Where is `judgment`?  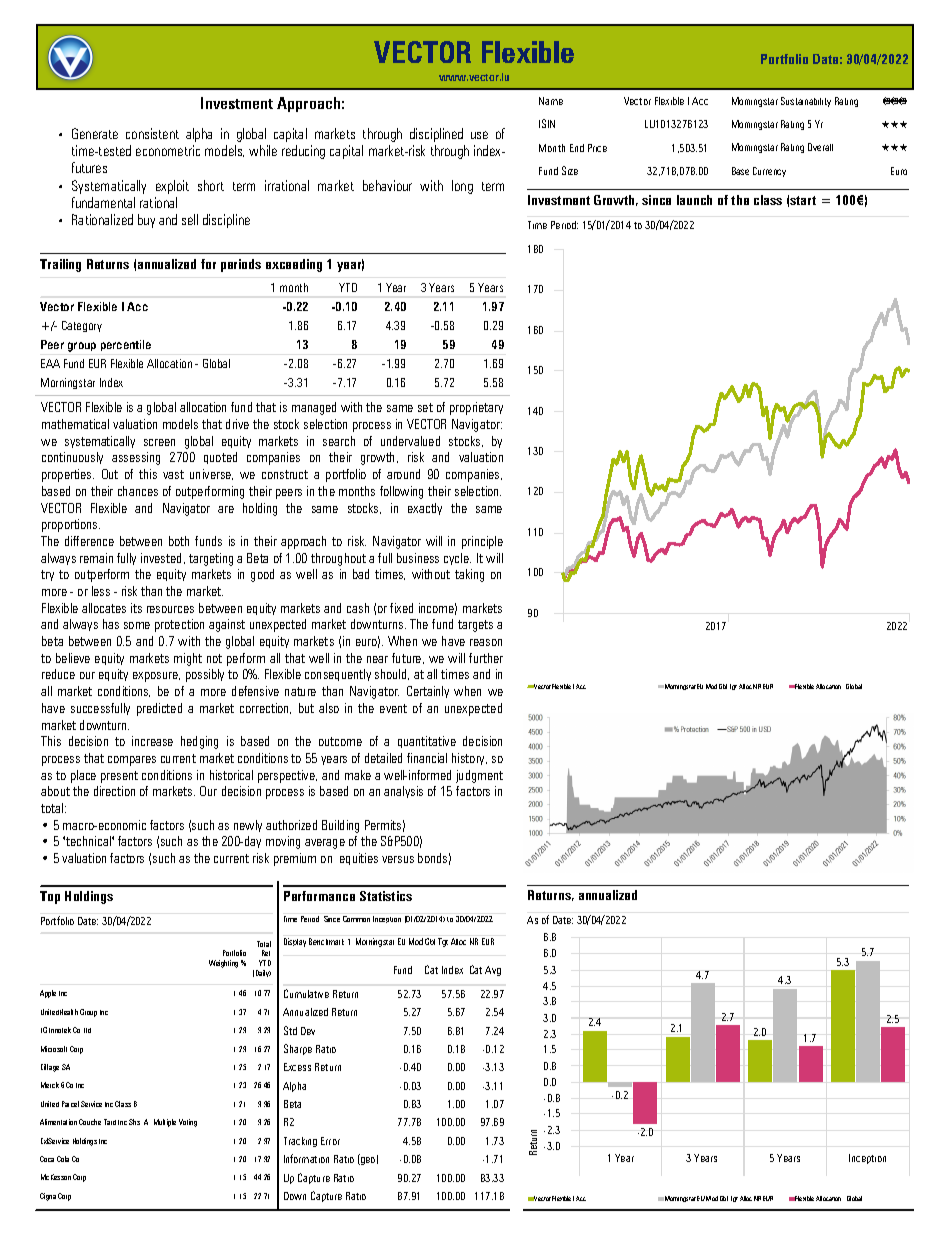
judgment is located at coordinates (479, 776).
